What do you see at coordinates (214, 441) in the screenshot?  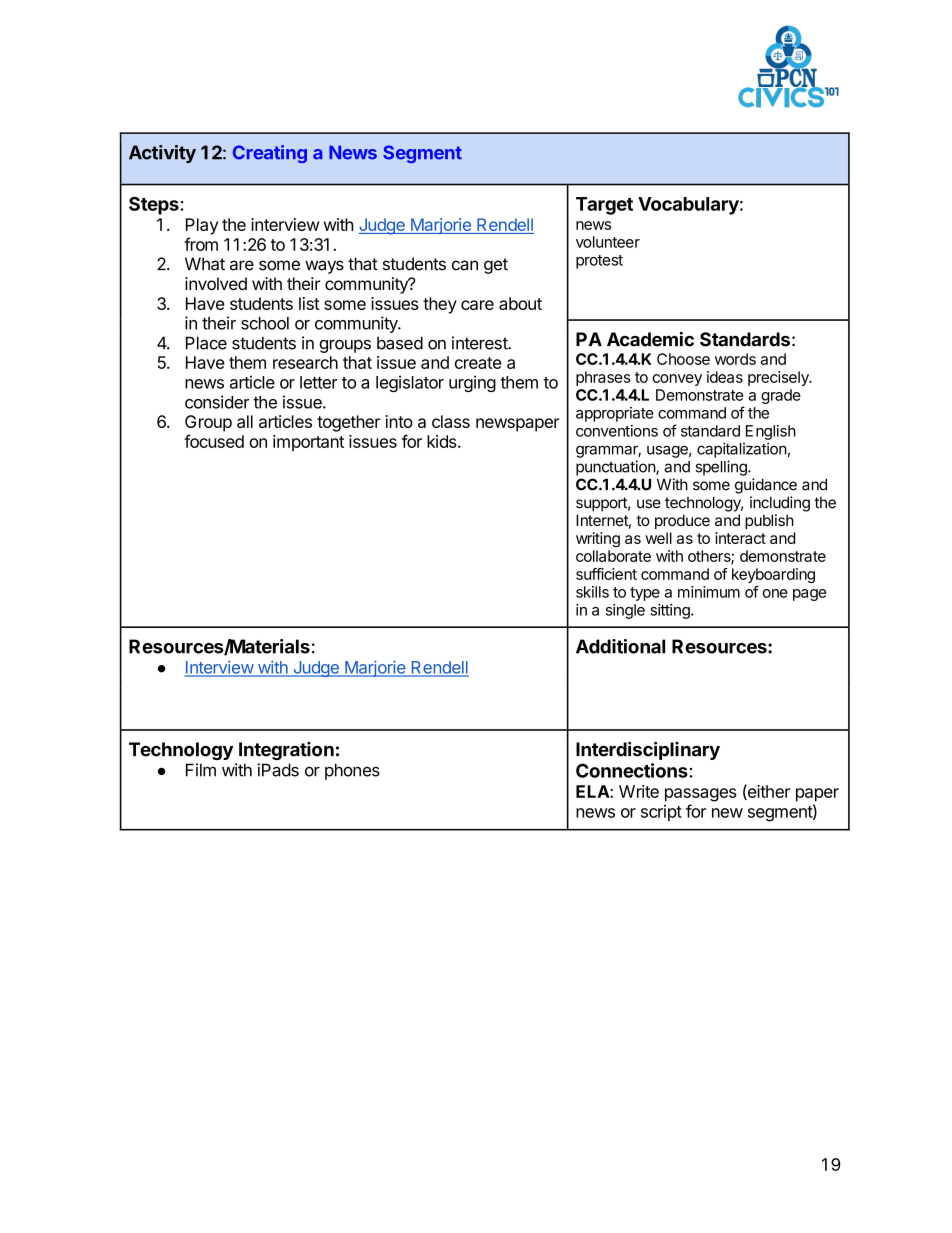 I see `focused` at bounding box center [214, 441].
